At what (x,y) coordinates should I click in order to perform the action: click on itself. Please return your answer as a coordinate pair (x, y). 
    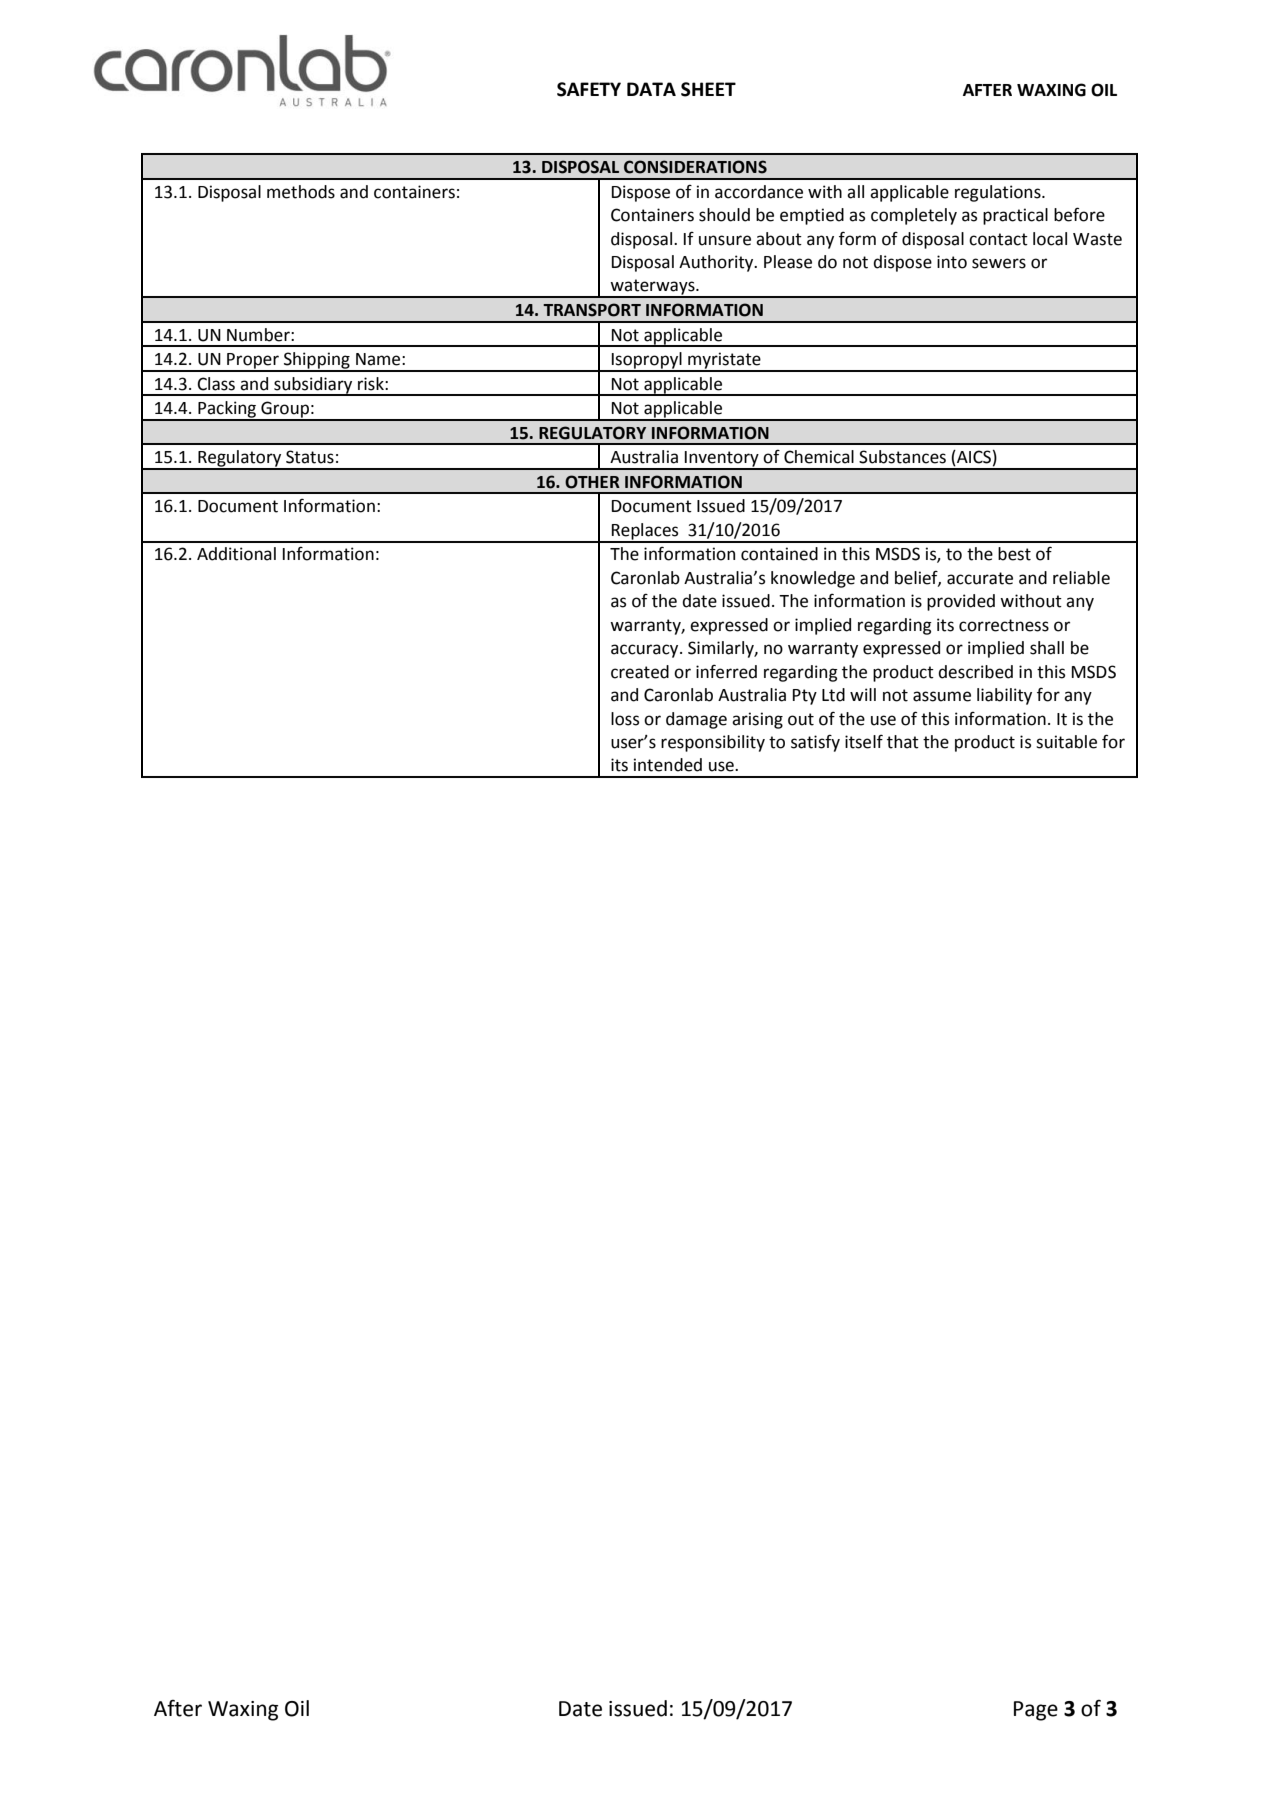
    Looking at the image, I should click on (864, 741).
